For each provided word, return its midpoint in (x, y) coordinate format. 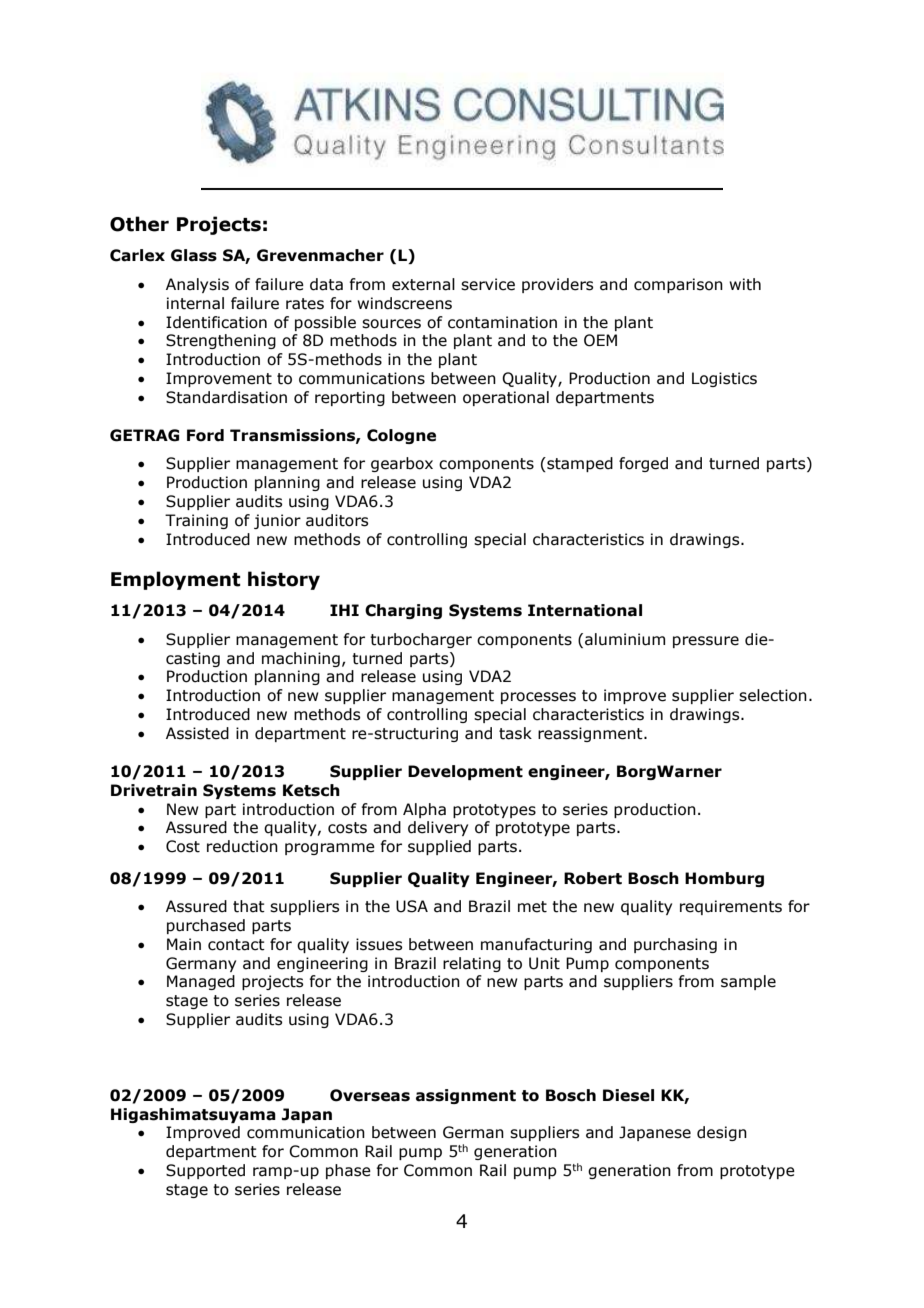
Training (196, 521)
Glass (194, 255)
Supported (205, 1171)
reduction (242, 846)
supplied (439, 847)
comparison (678, 285)
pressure (706, 642)
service (488, 284)
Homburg (724, 879)
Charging (403, 611)
